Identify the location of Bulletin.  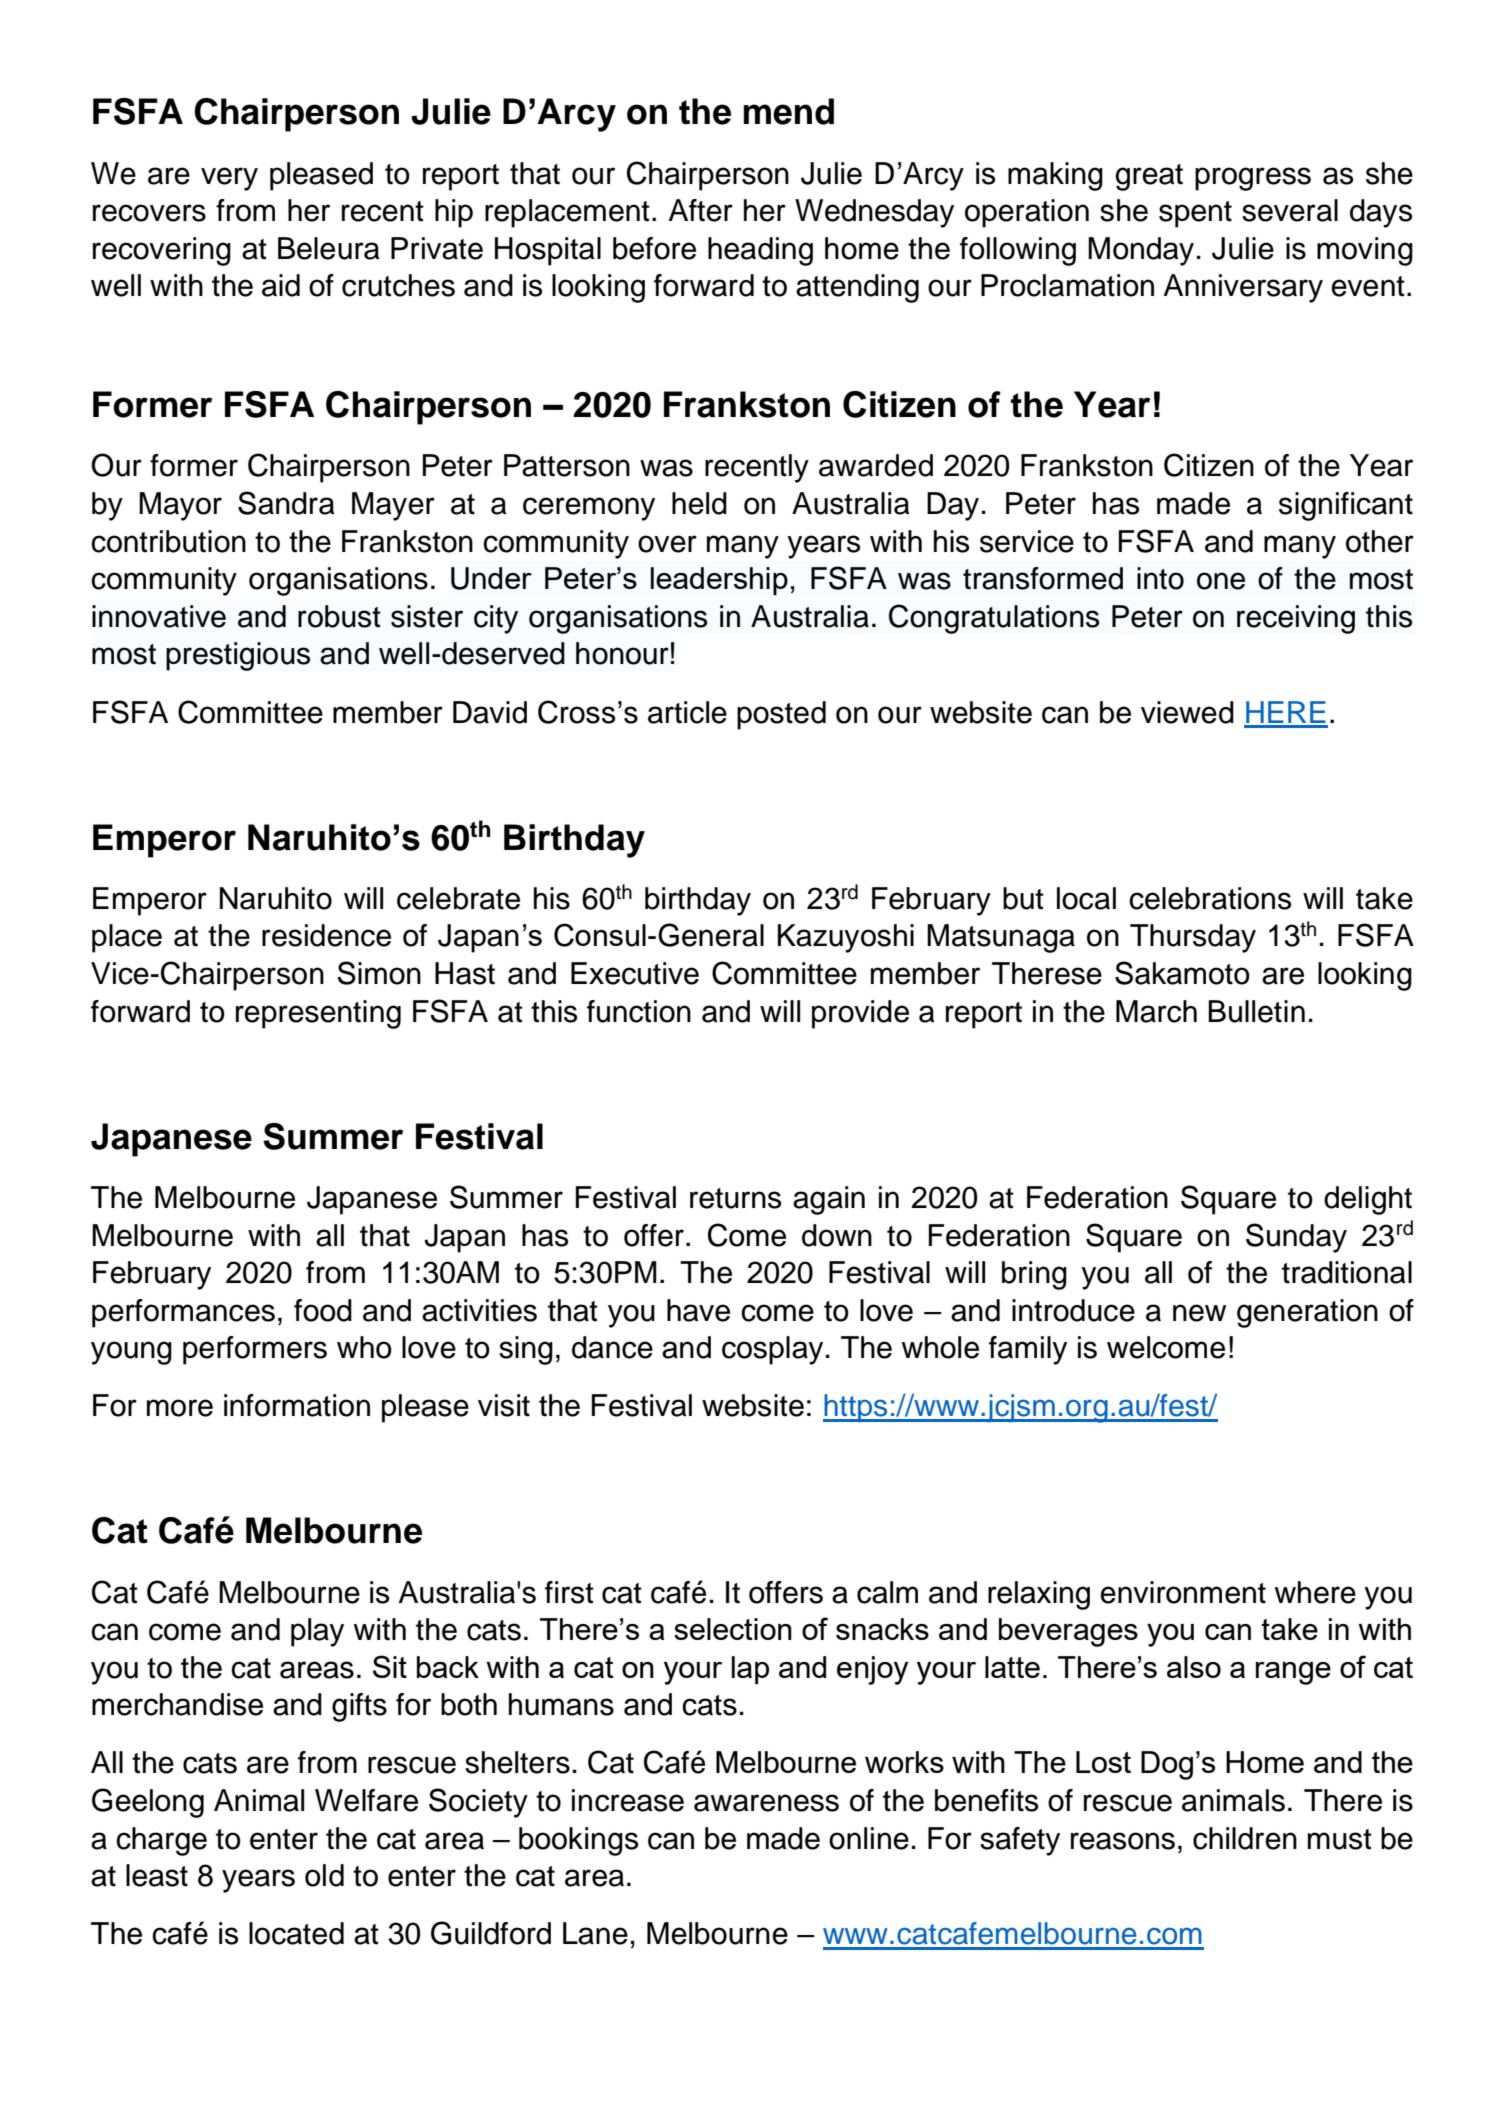
(1256, 1011).
